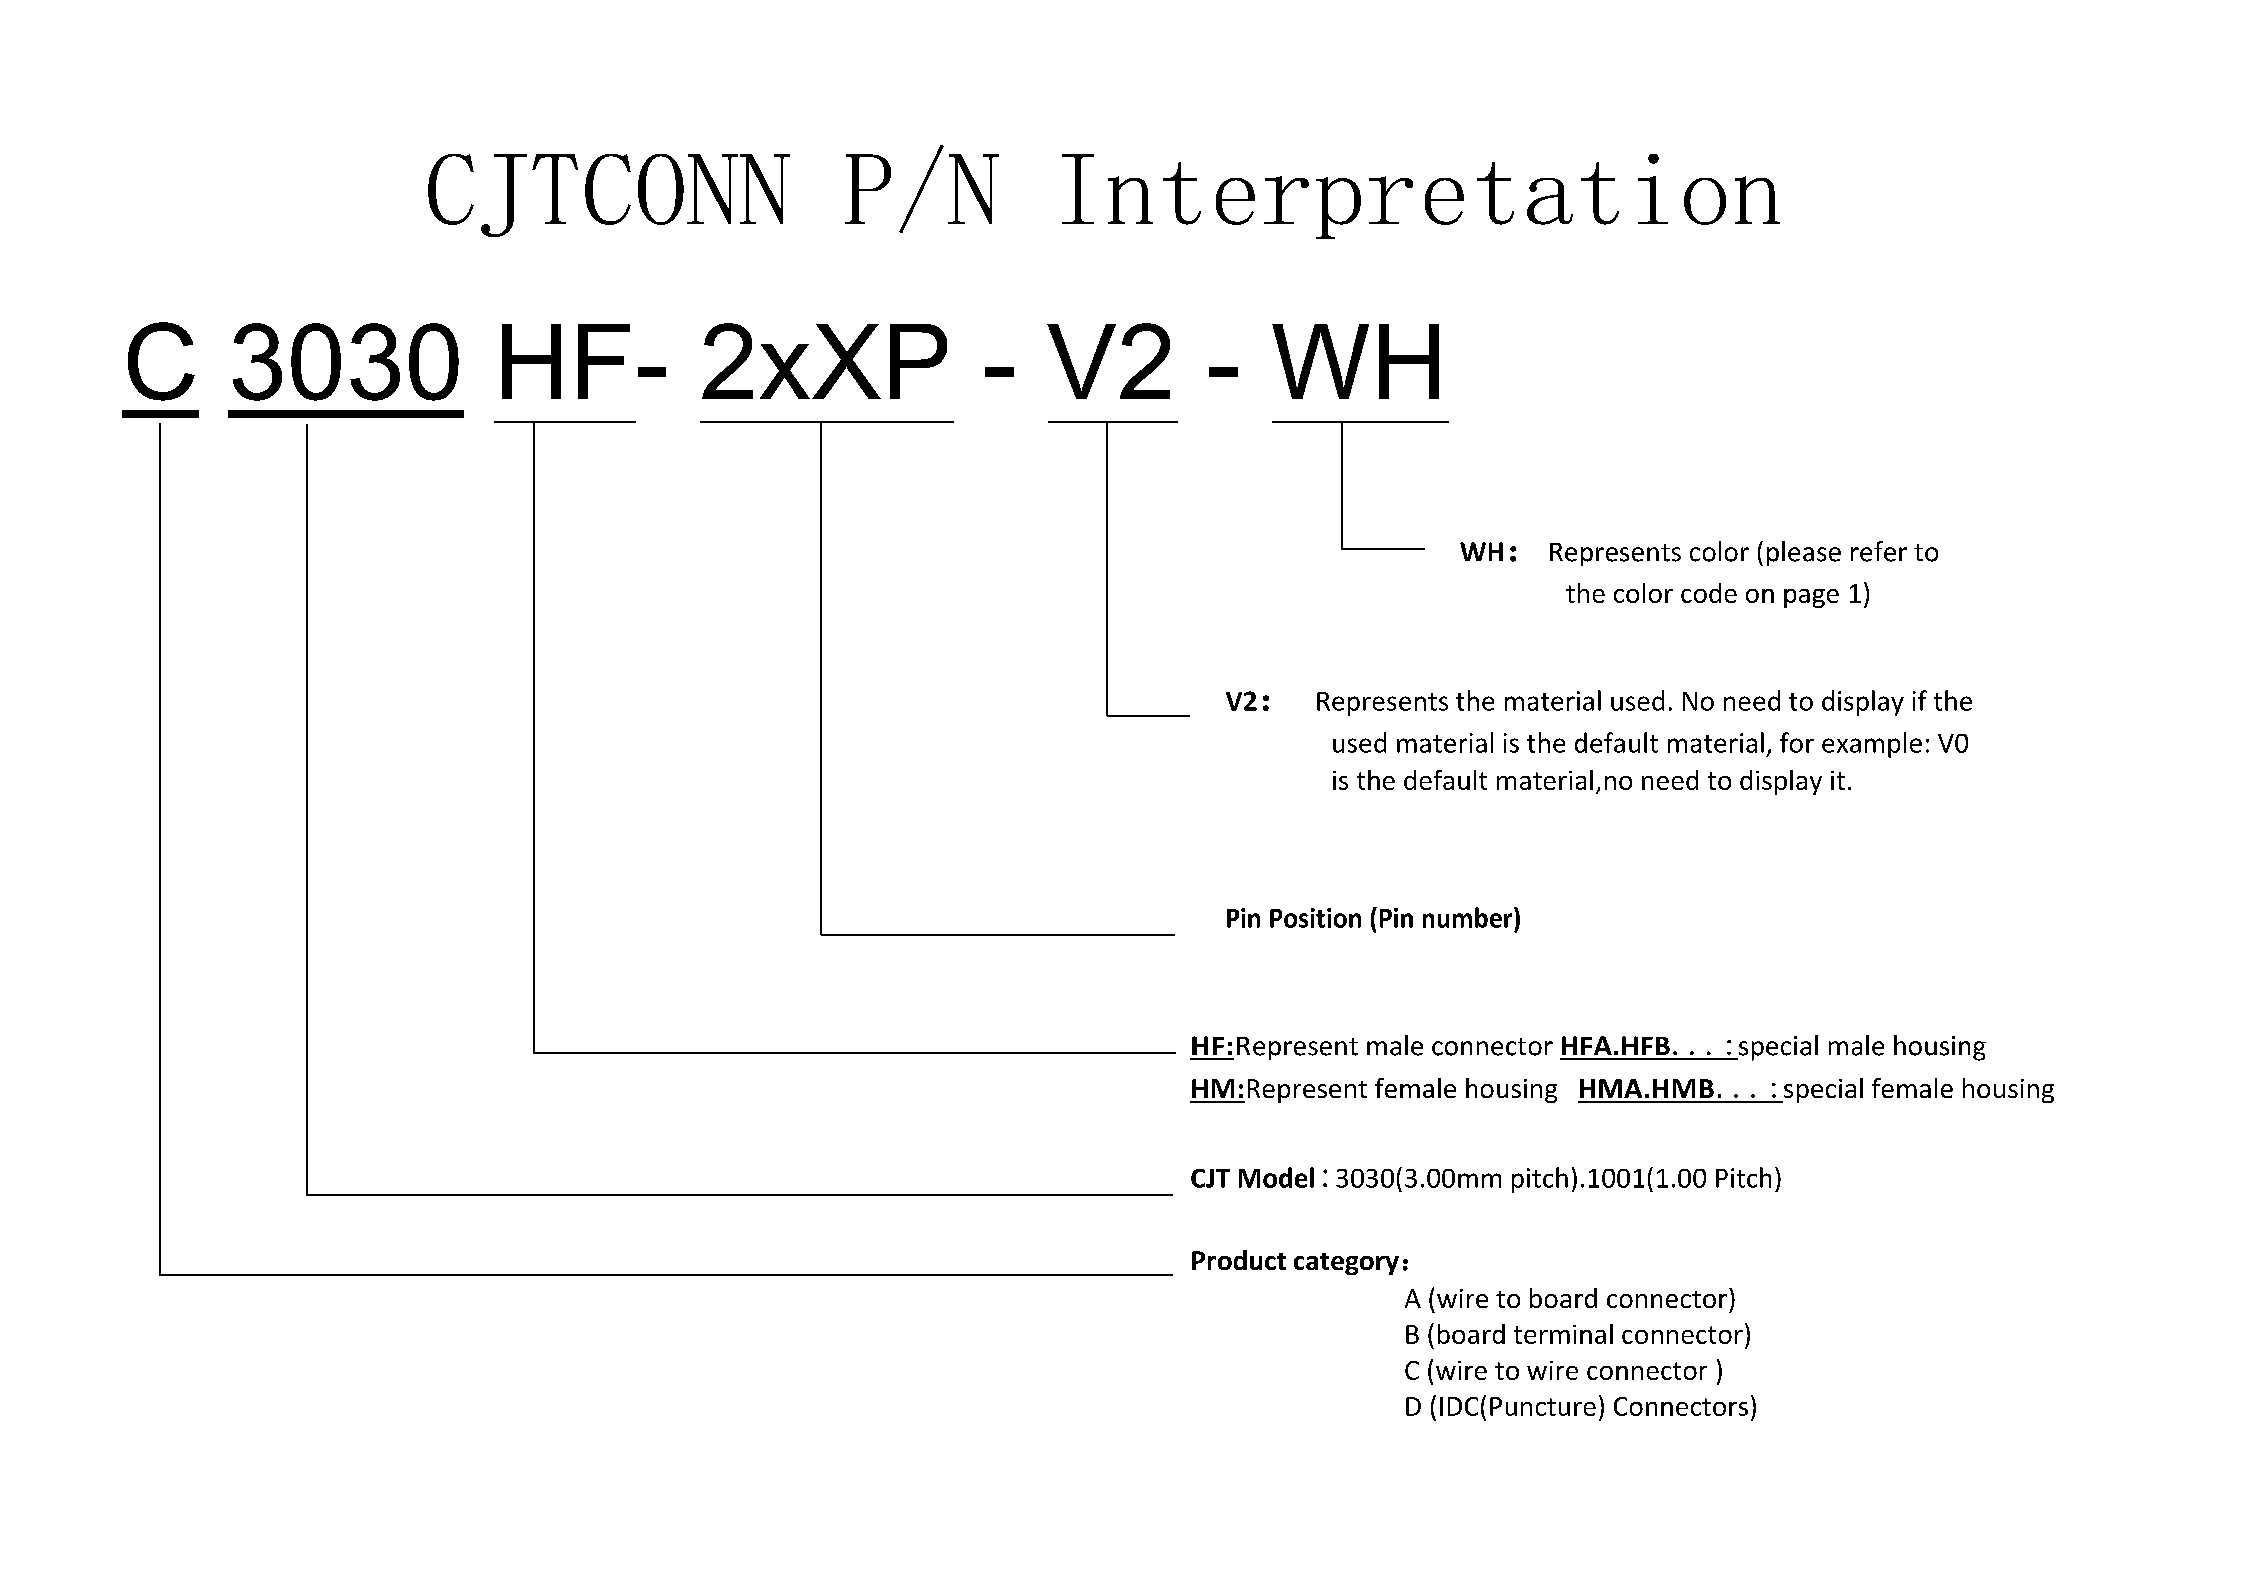 This image has width=2256, height=1595. Describe the element at coordinates (1804, 553) in the image. I see `please` at that location.
